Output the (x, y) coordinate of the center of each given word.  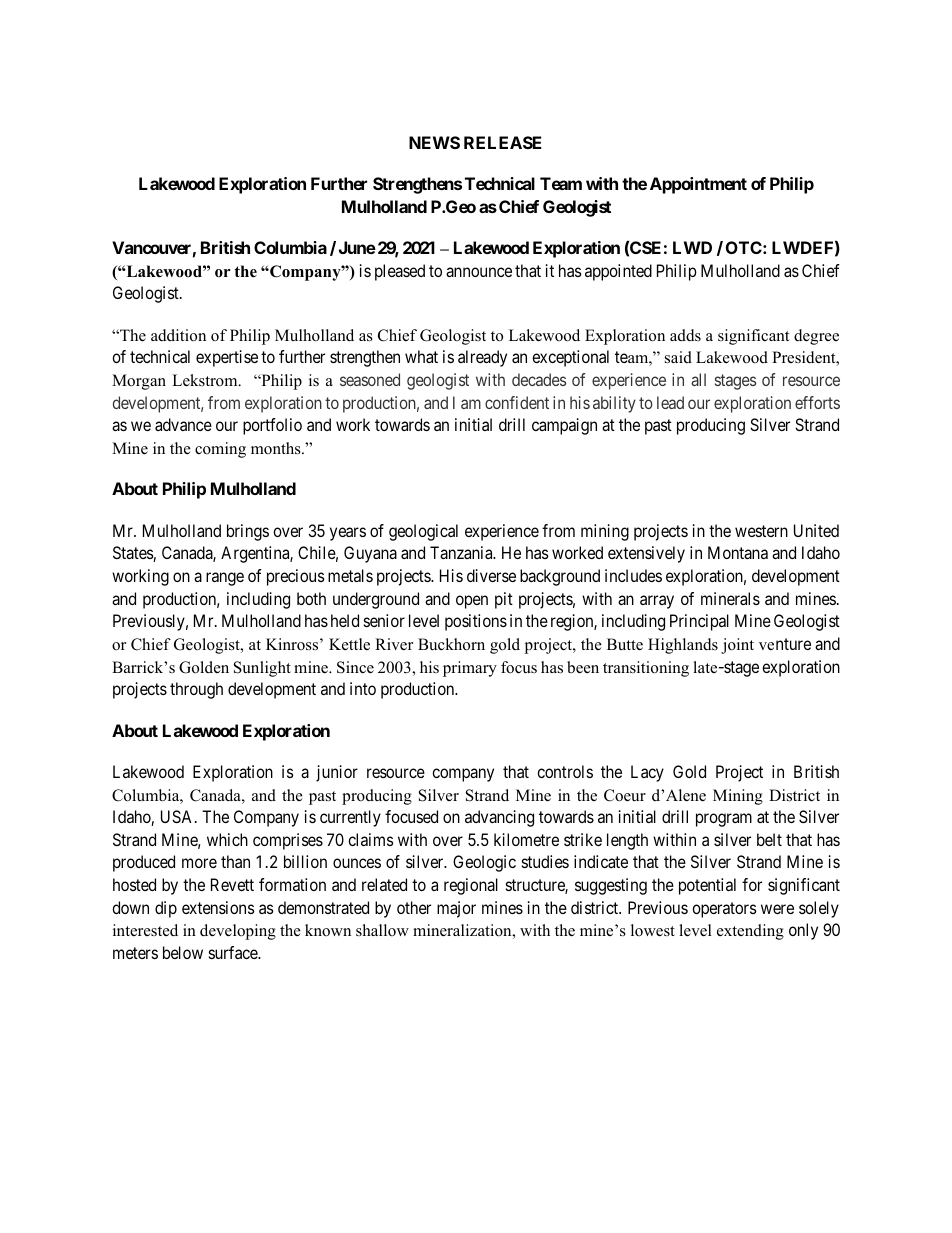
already (482, 358)
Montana (738, 552)
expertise (227, 358)
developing (238, 932)
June (357, 247)
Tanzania (462, 552)
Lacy (647, 773)
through (196, 690)
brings (248, 532)
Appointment (698, 185)
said (678, 357)
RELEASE (503, 142)
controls (565, 771)
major (456, 909)
